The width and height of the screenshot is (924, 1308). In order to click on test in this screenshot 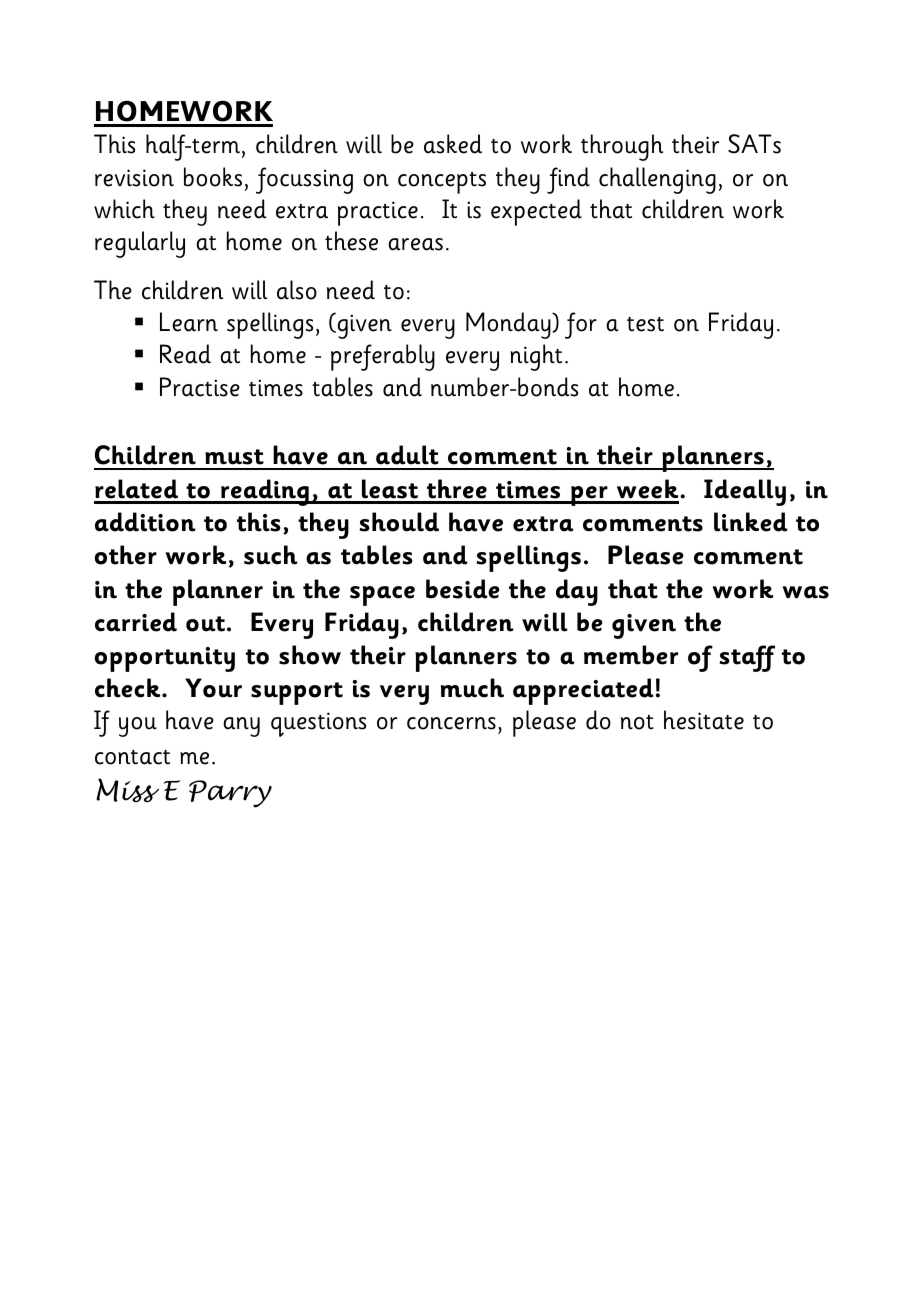, I will do `click(645, 324)`.
